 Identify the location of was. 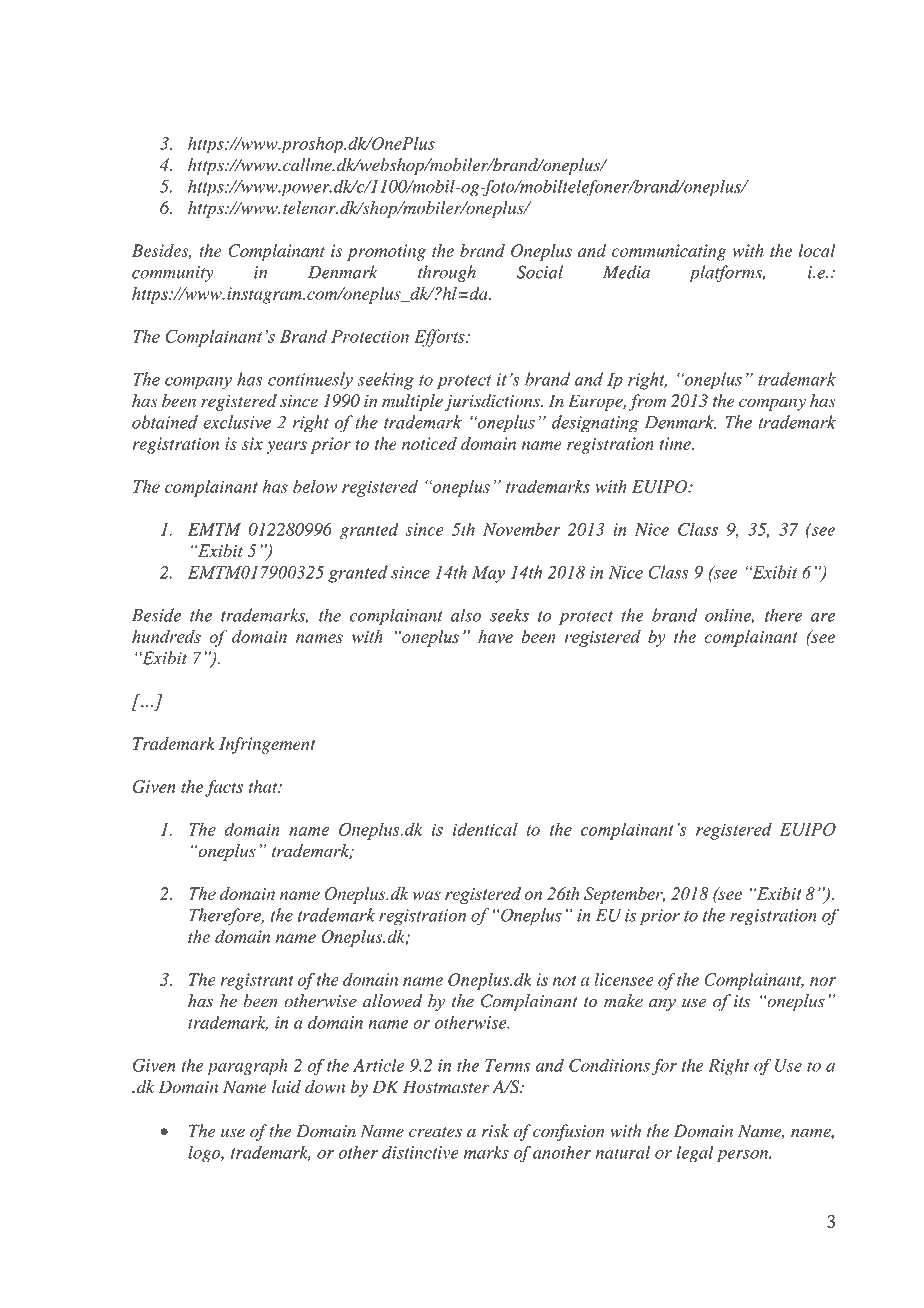
(426, 895).
